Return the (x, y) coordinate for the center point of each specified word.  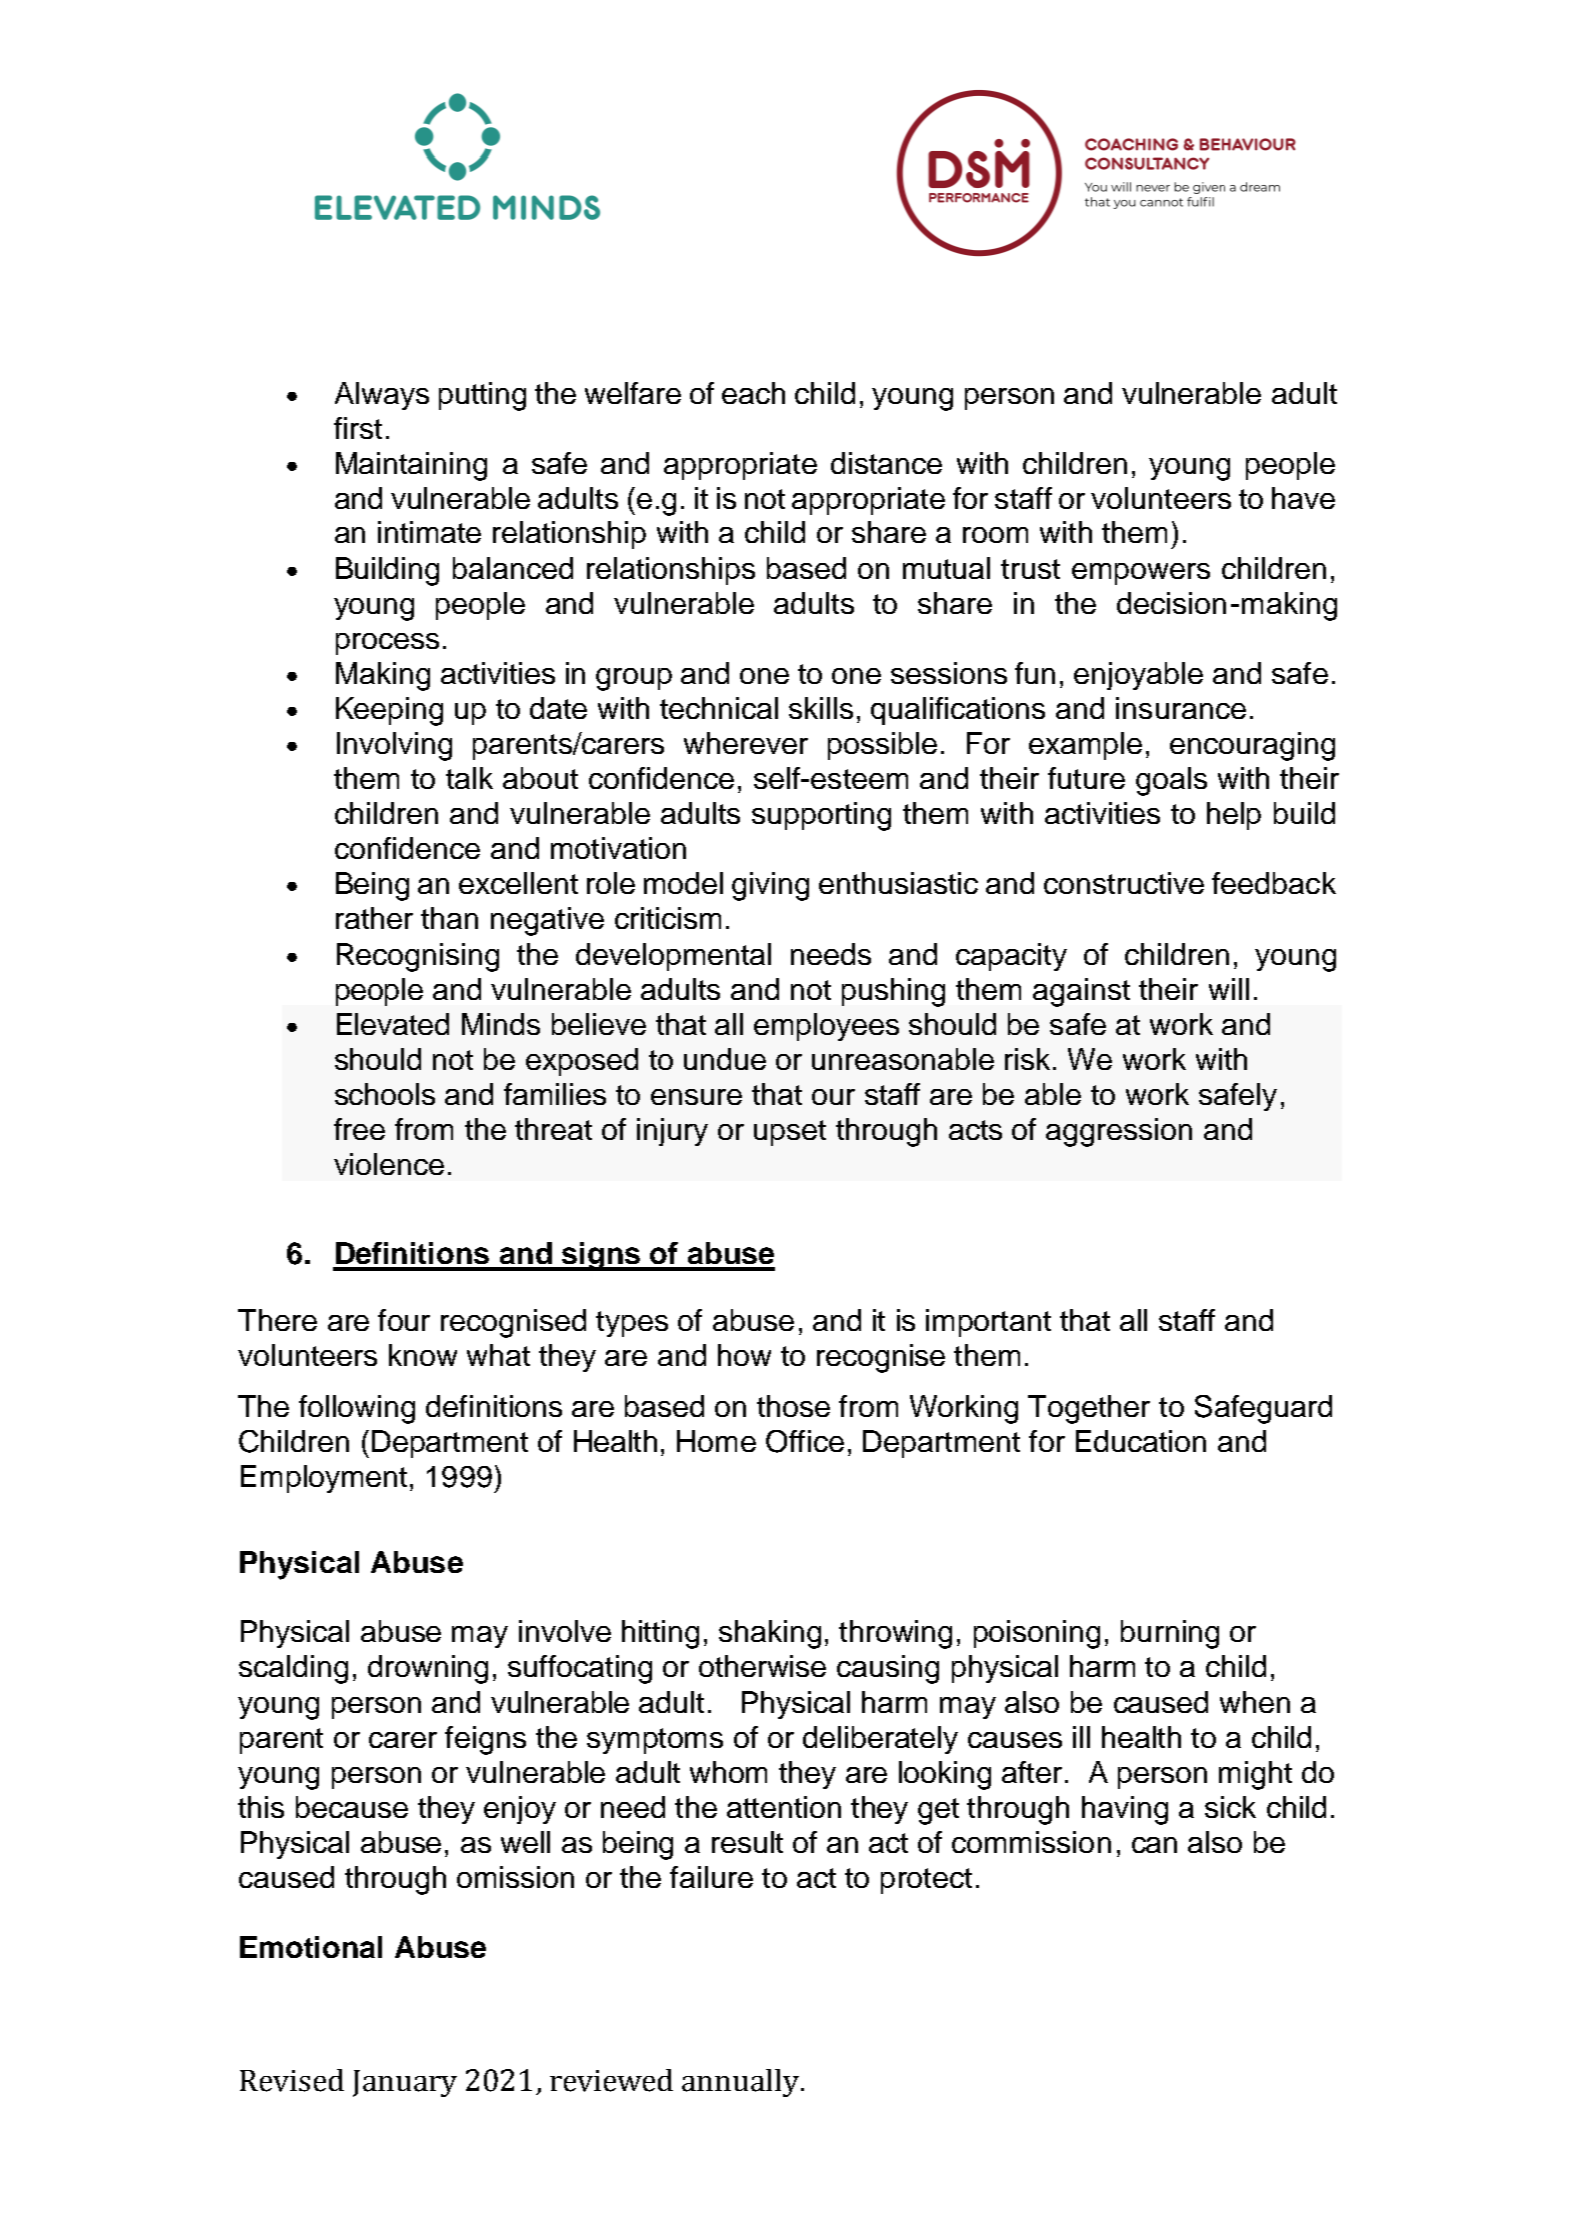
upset (790, 1133)
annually (740, 2083)
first (358, 428)
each (753, 393)
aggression (1119, 1132)
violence (389, 1164)
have (1303, 498)
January (405, 2083)
